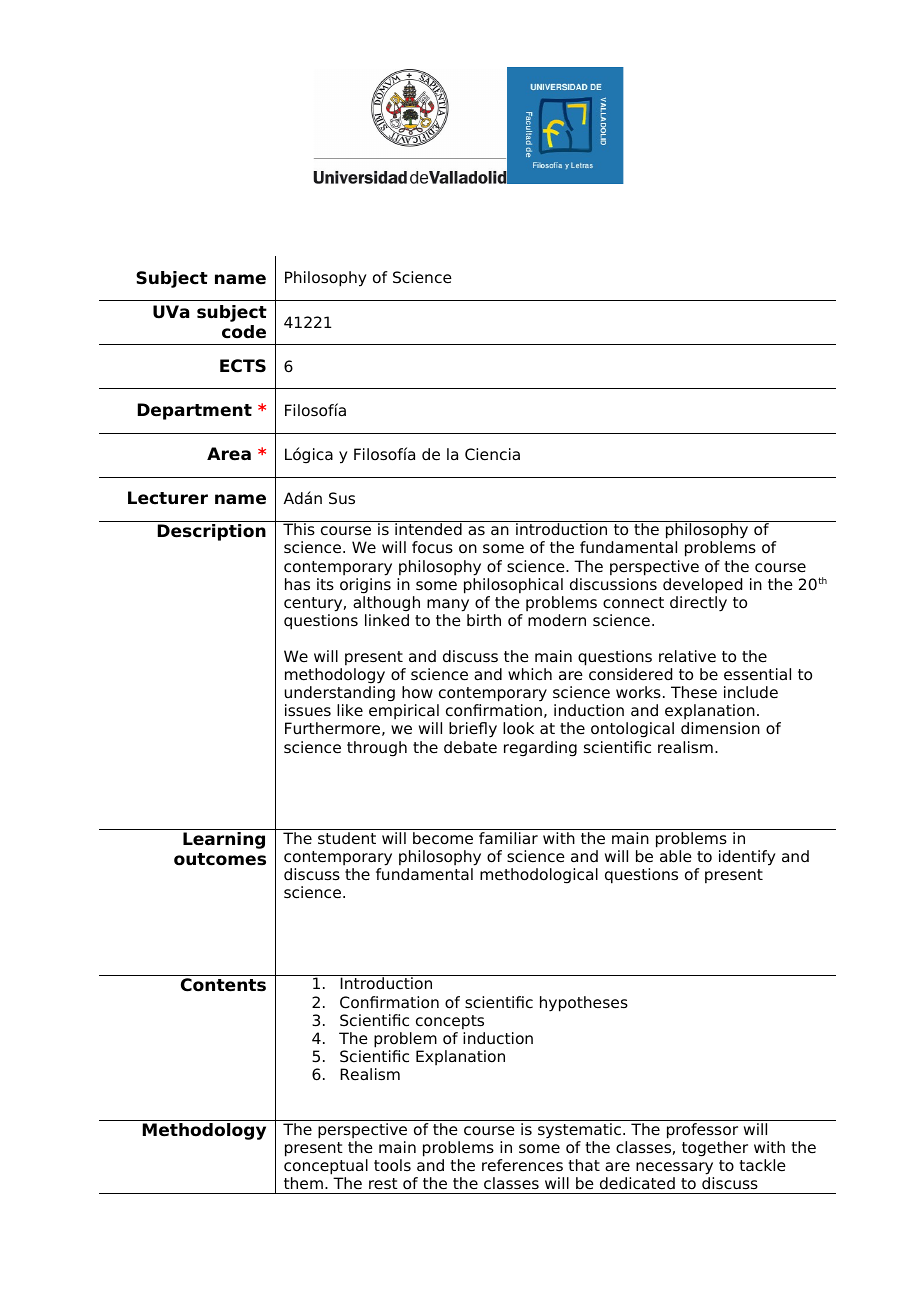 The width and height of the screenshot is (924, 1308). Describe the element at coordinates (243, 366) in the screenshot. I see `ECTS` at that location.
